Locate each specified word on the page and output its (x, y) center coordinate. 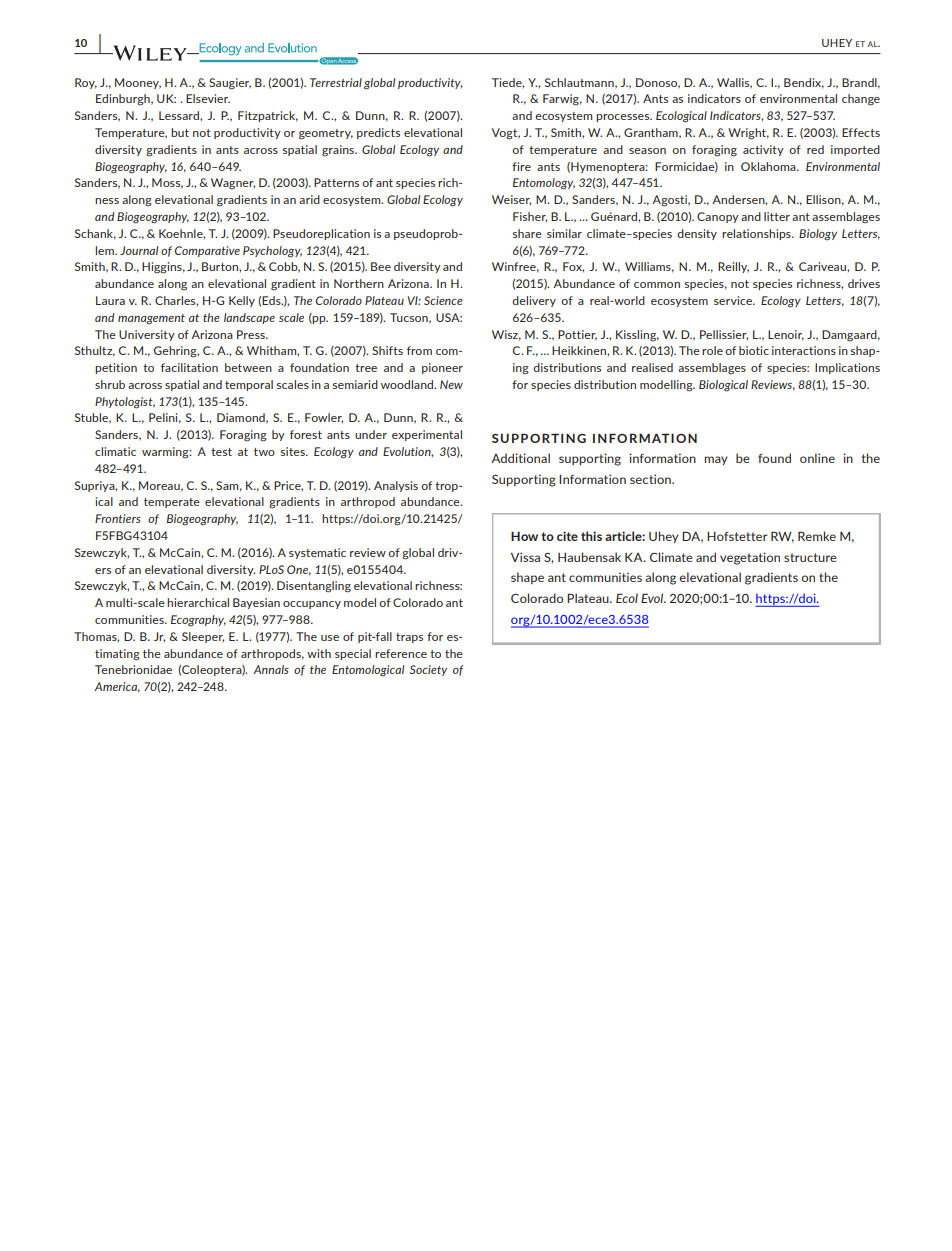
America (117, 687)
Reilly (733, 267)
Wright (748, 134)
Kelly (242, 301)
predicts (378, 133)
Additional (521, 458)
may (716, 460)
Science (443, 300)
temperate (172, 503)
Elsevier (208, 98)
